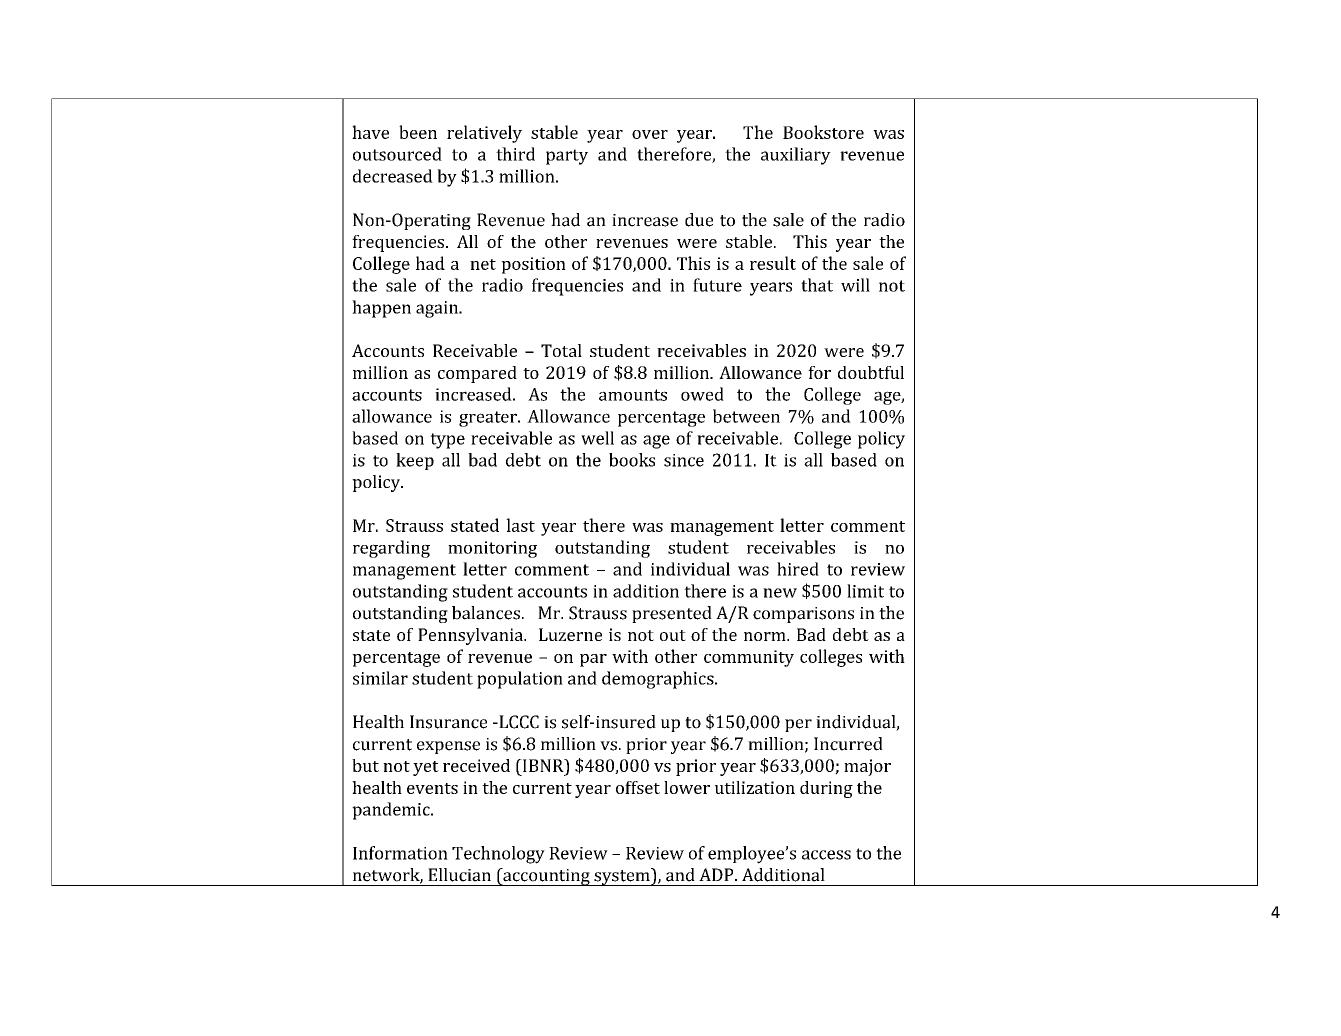 The width and height of the screenshot is (1341, 1036). What do you see at coordinates (397, 154) in the screenshot?
I see `outsourced` at bounding box center [397, 154].
